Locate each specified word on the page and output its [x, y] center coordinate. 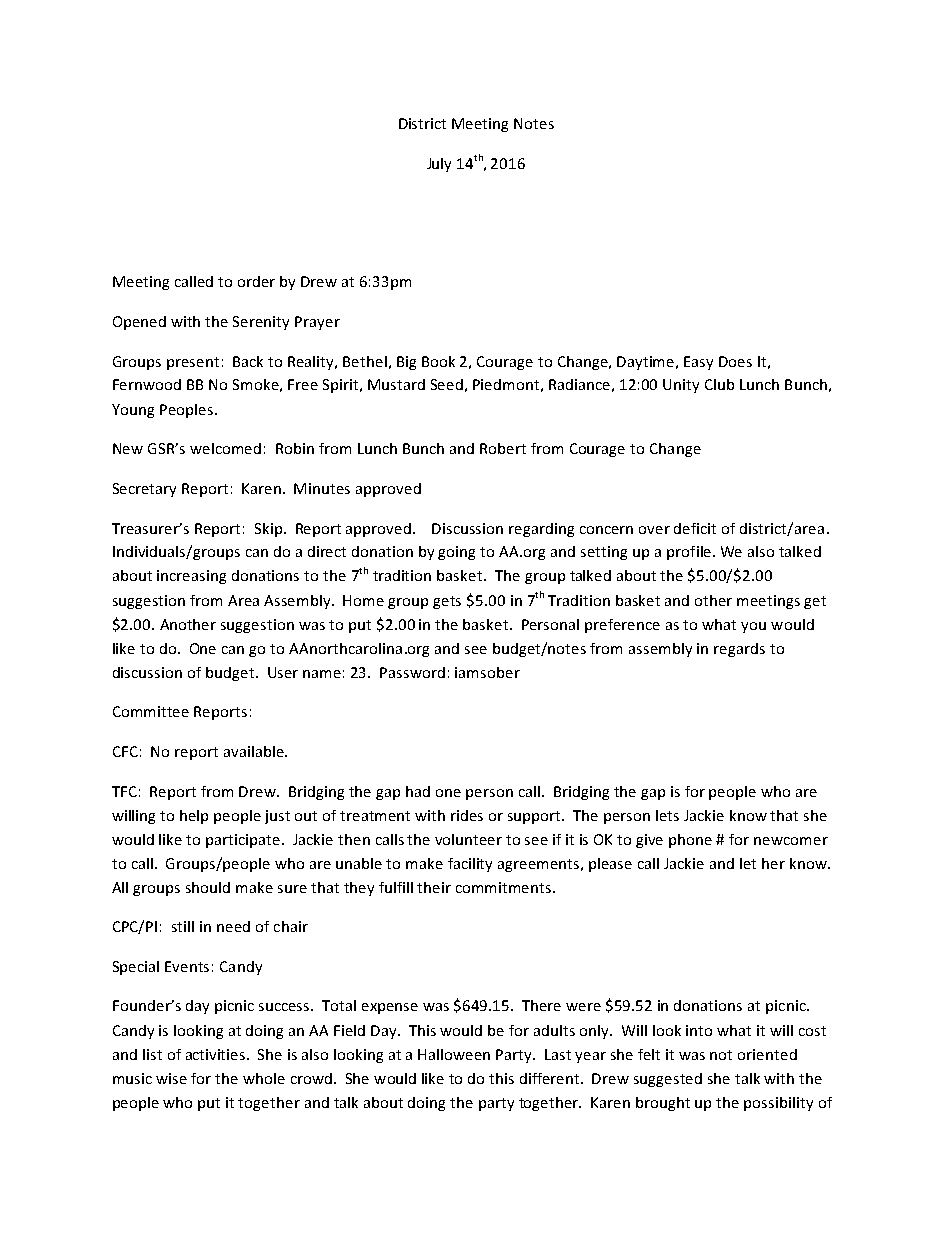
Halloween [454, 1054]
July [439, 165]
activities [217, 1054]
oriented [767, 1054]
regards [739, 650]
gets [447, 602]
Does [735, 361]
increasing [191, 577]
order [256, 281]
